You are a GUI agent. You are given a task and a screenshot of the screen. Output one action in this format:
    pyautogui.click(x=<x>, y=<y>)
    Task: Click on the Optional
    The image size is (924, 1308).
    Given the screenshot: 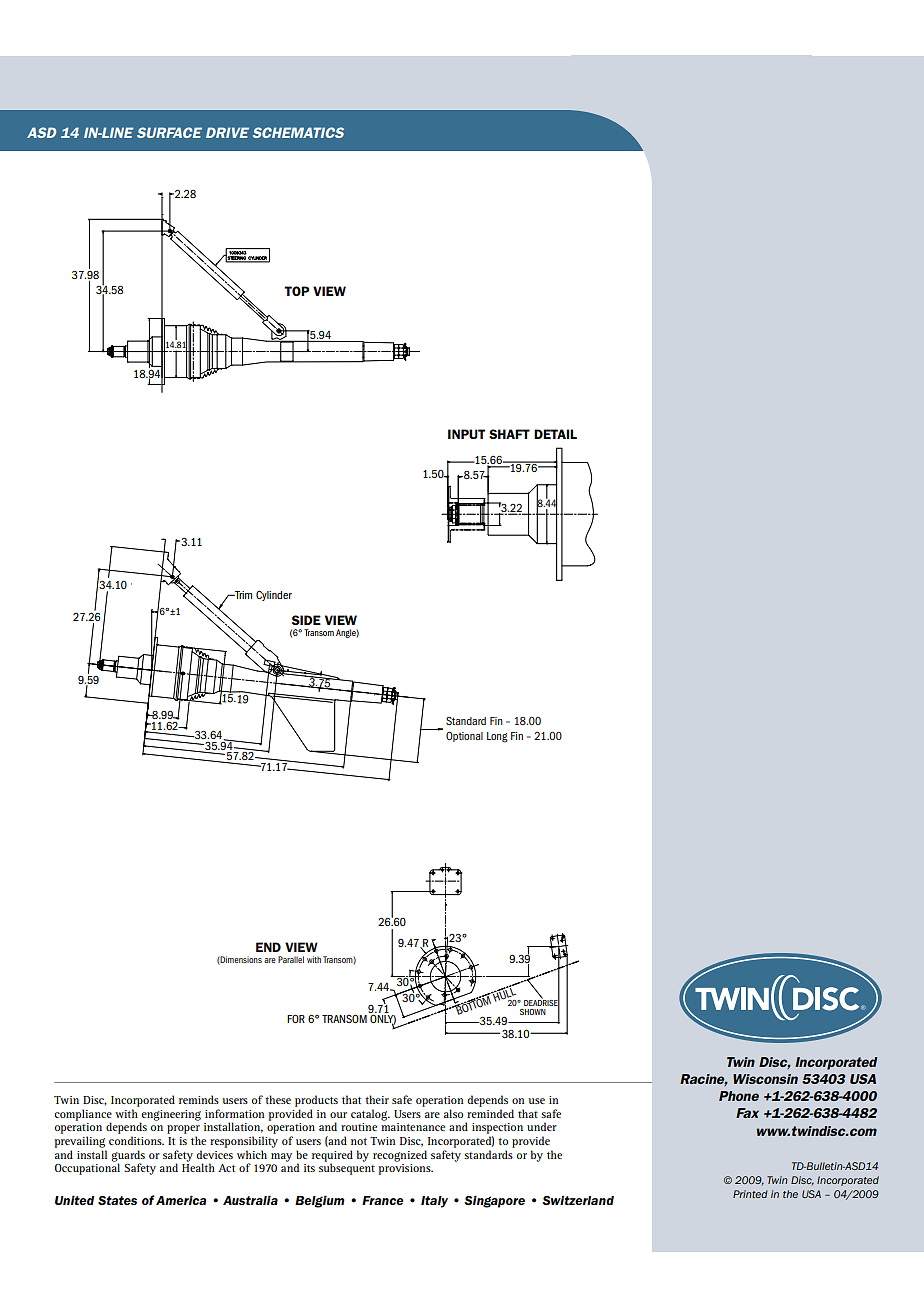 What is the action you would take?
    pyautogui.click(x=464, y=737)
